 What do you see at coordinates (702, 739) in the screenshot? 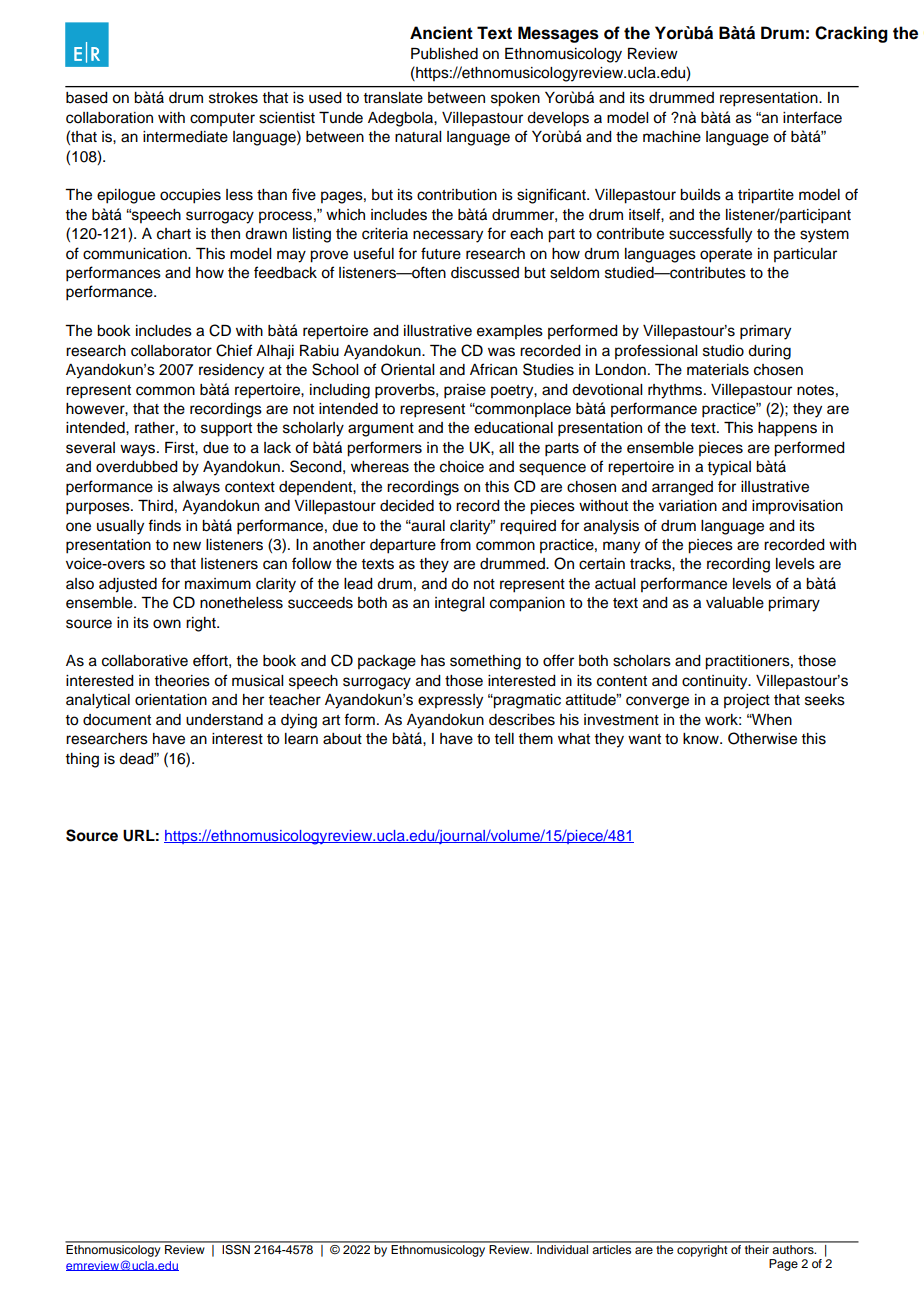
I see `know` at bounding box center [702, 739].
